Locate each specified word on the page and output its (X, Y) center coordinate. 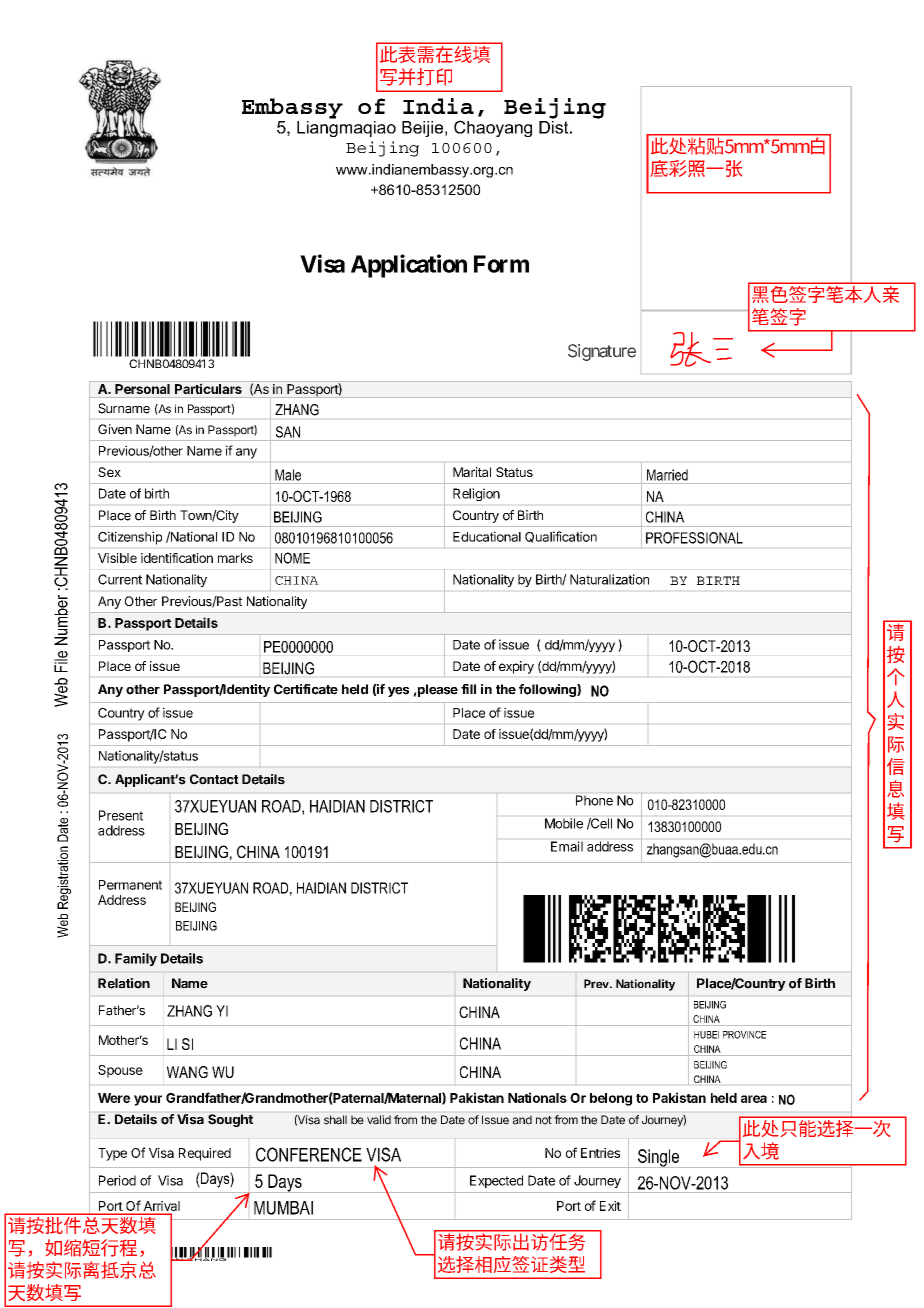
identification (177, 558)
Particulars (208, 389)
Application (409, 266)
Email (567, 846)
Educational (487, 536)
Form (501, 264)
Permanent (130, 885)
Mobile (564, 823)
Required (205, 1154)
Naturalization (609, 579)
